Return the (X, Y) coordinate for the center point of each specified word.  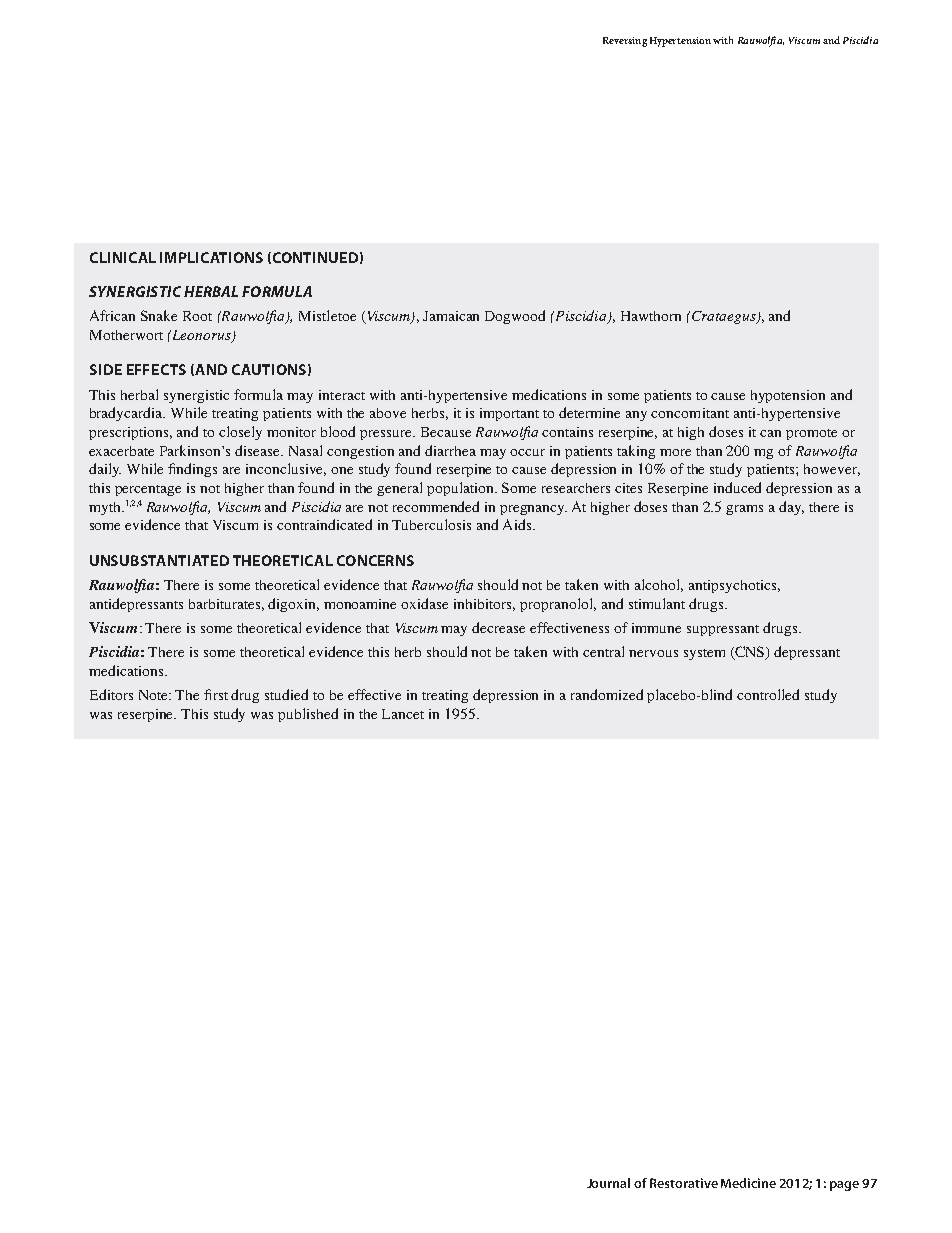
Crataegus (723, 317)
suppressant (723, 630)
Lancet (403, 714)
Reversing (625, 42)
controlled (768, 694)
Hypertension (680, 42)
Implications (211, 257)
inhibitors (484, 605)
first (216, 694)
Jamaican (451, 316)
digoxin (293, 605)
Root (197, 316)
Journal (608, 1183)
